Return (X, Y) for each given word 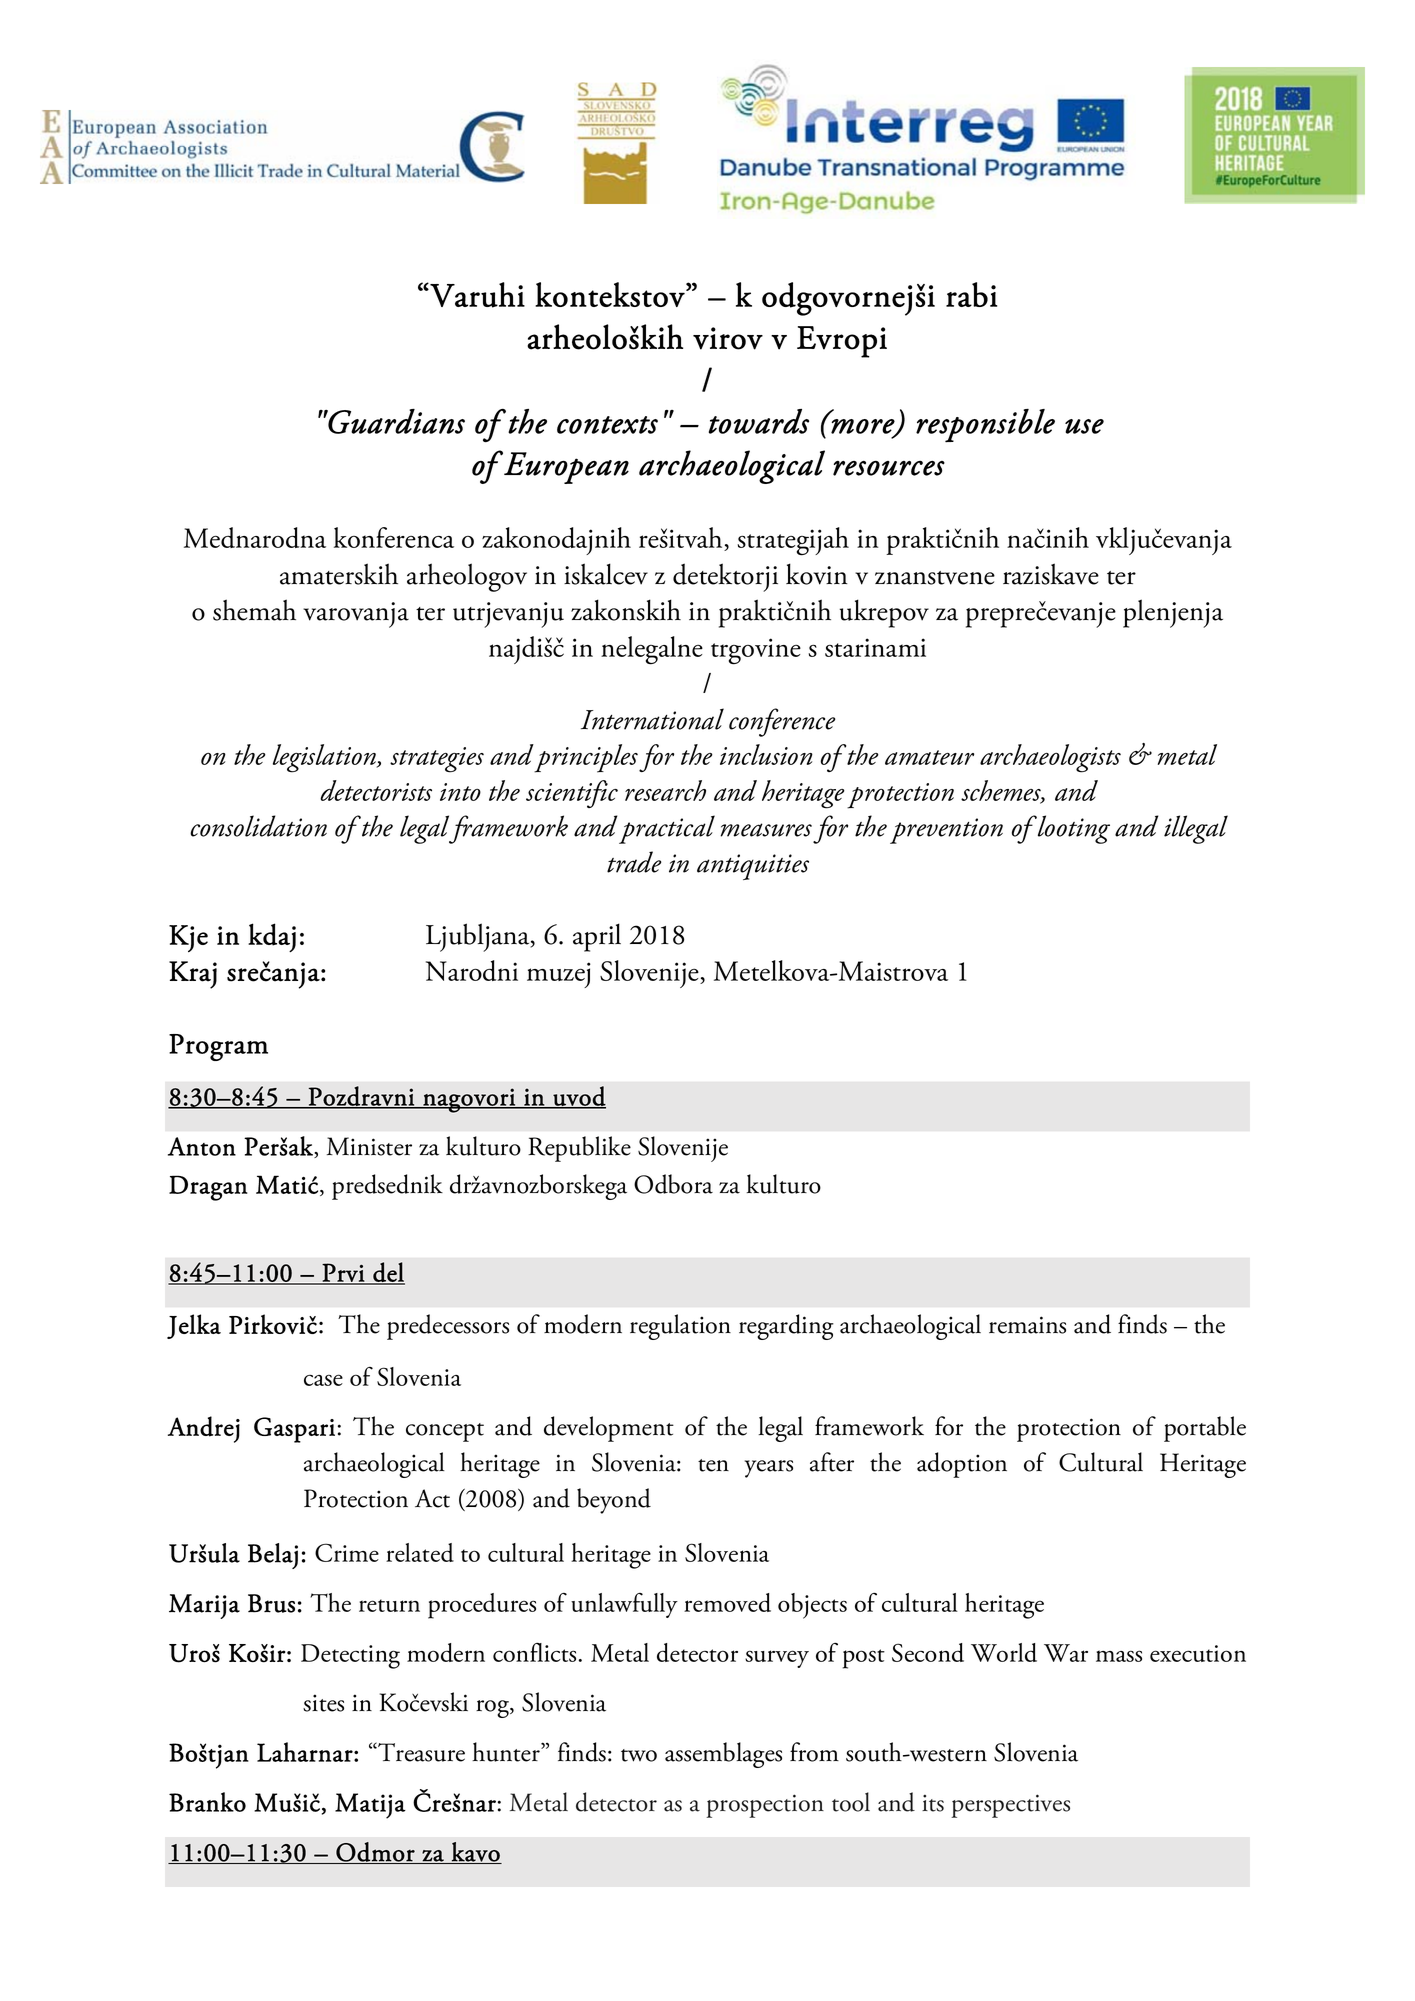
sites (323, 1703)
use (1084, 426)
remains (1027, 1325)
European (565, 467)
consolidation (258, 826)
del (388, 1273)
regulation (680, 1327)
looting (1073, 829)
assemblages (723, 1755)
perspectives (1010, 1806)
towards (759, 421)
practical (667, 829)
